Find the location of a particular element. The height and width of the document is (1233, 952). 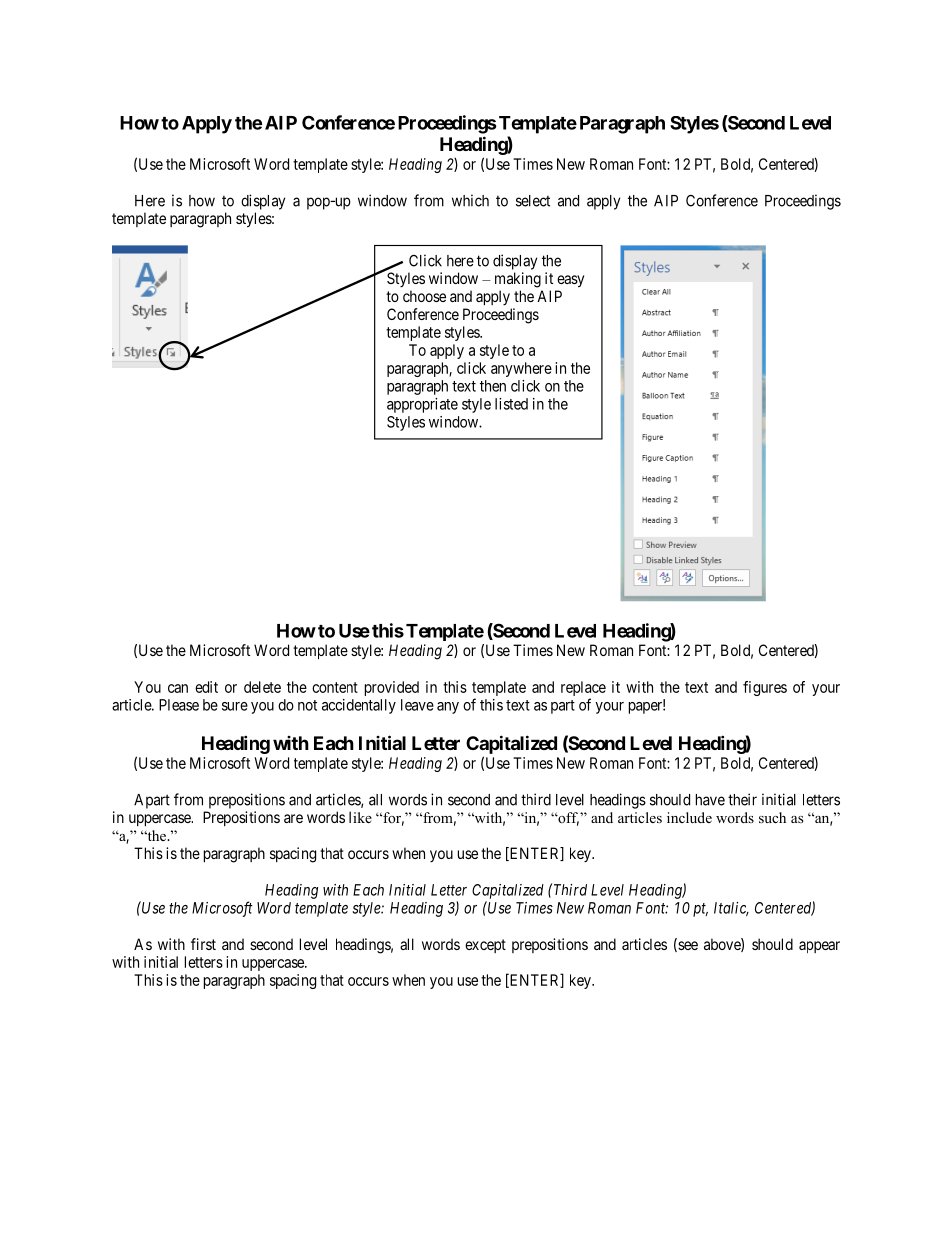

replace is located at coordinates (583, 690).
